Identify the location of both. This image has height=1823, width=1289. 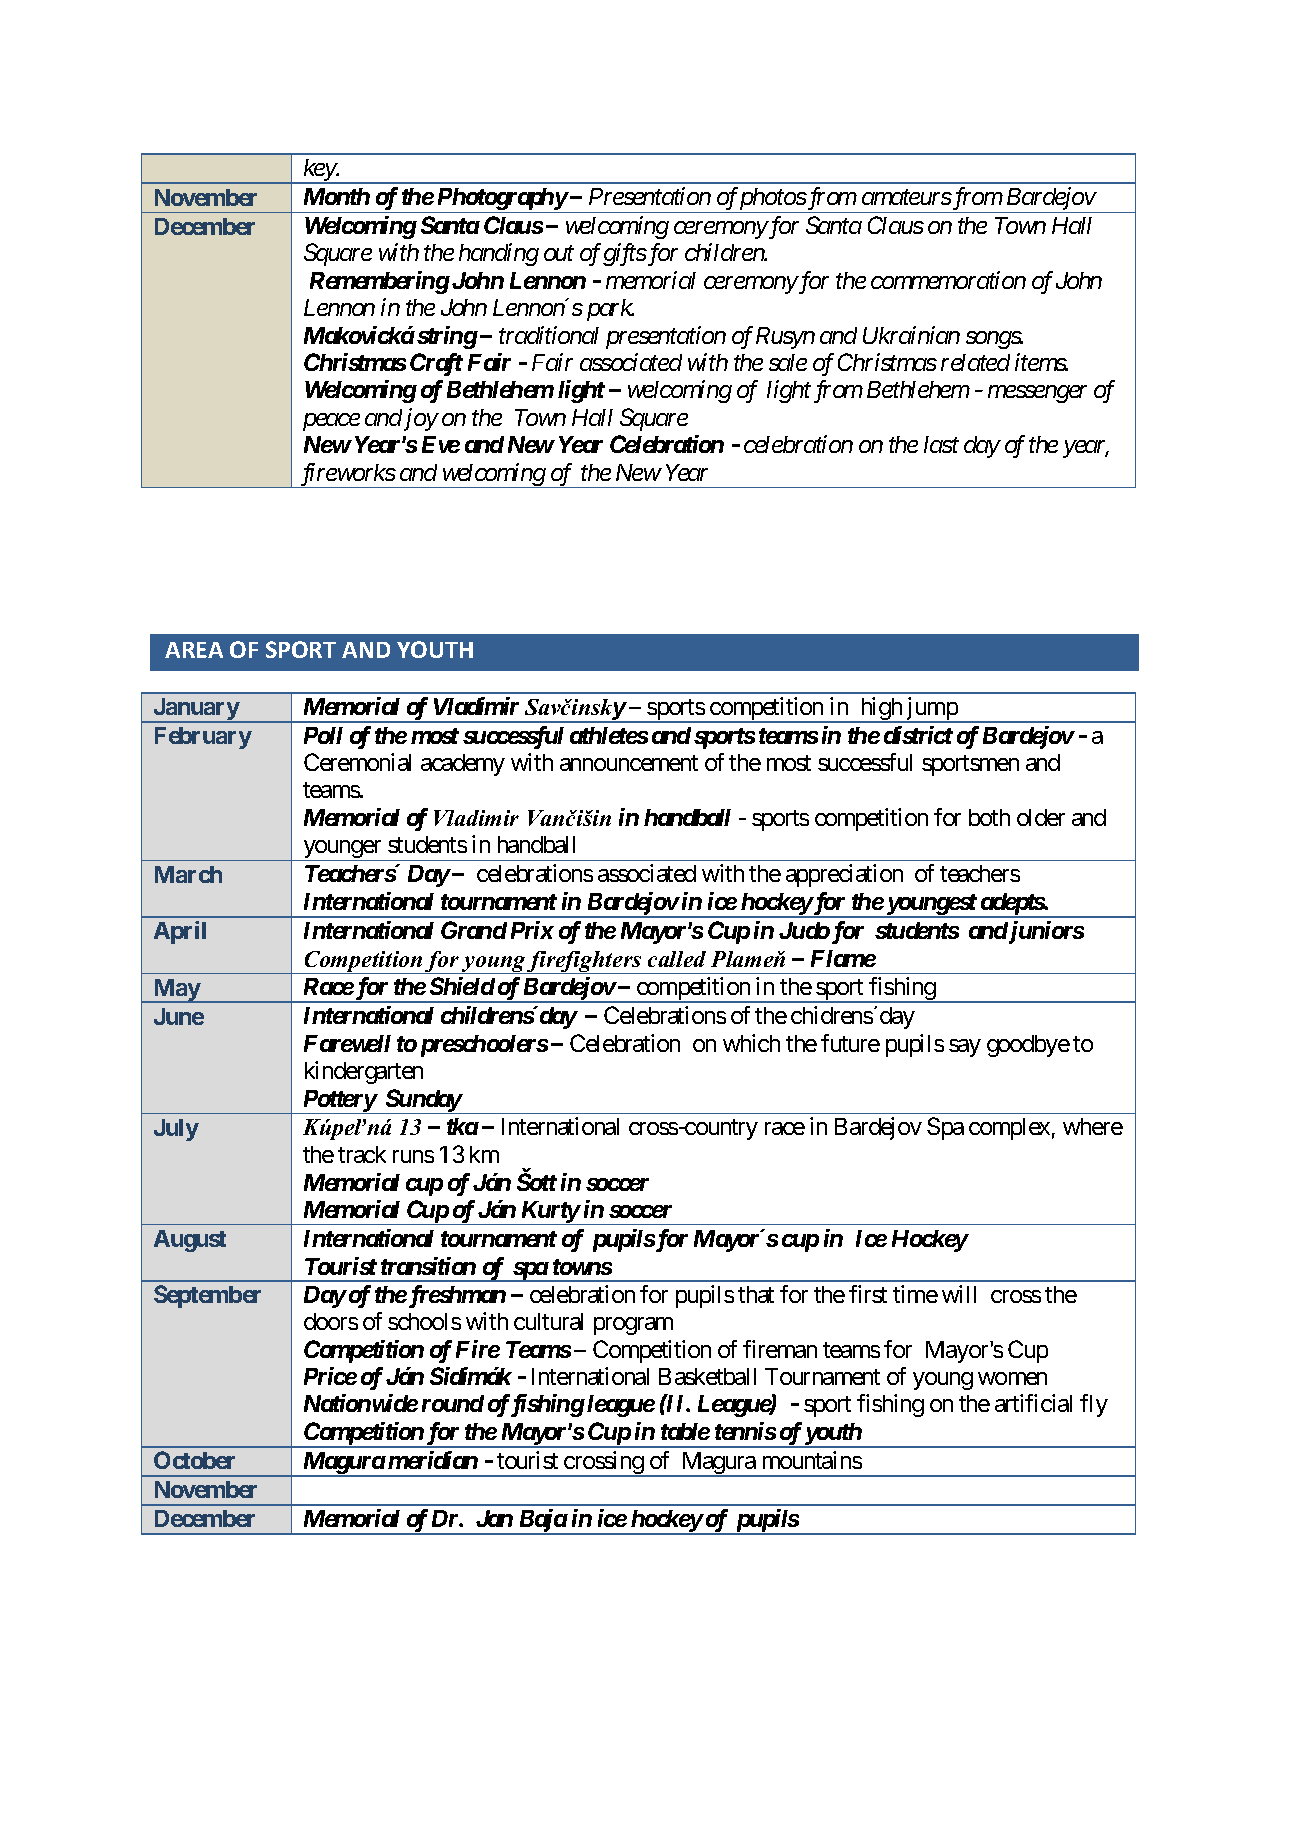
(989, 817).
